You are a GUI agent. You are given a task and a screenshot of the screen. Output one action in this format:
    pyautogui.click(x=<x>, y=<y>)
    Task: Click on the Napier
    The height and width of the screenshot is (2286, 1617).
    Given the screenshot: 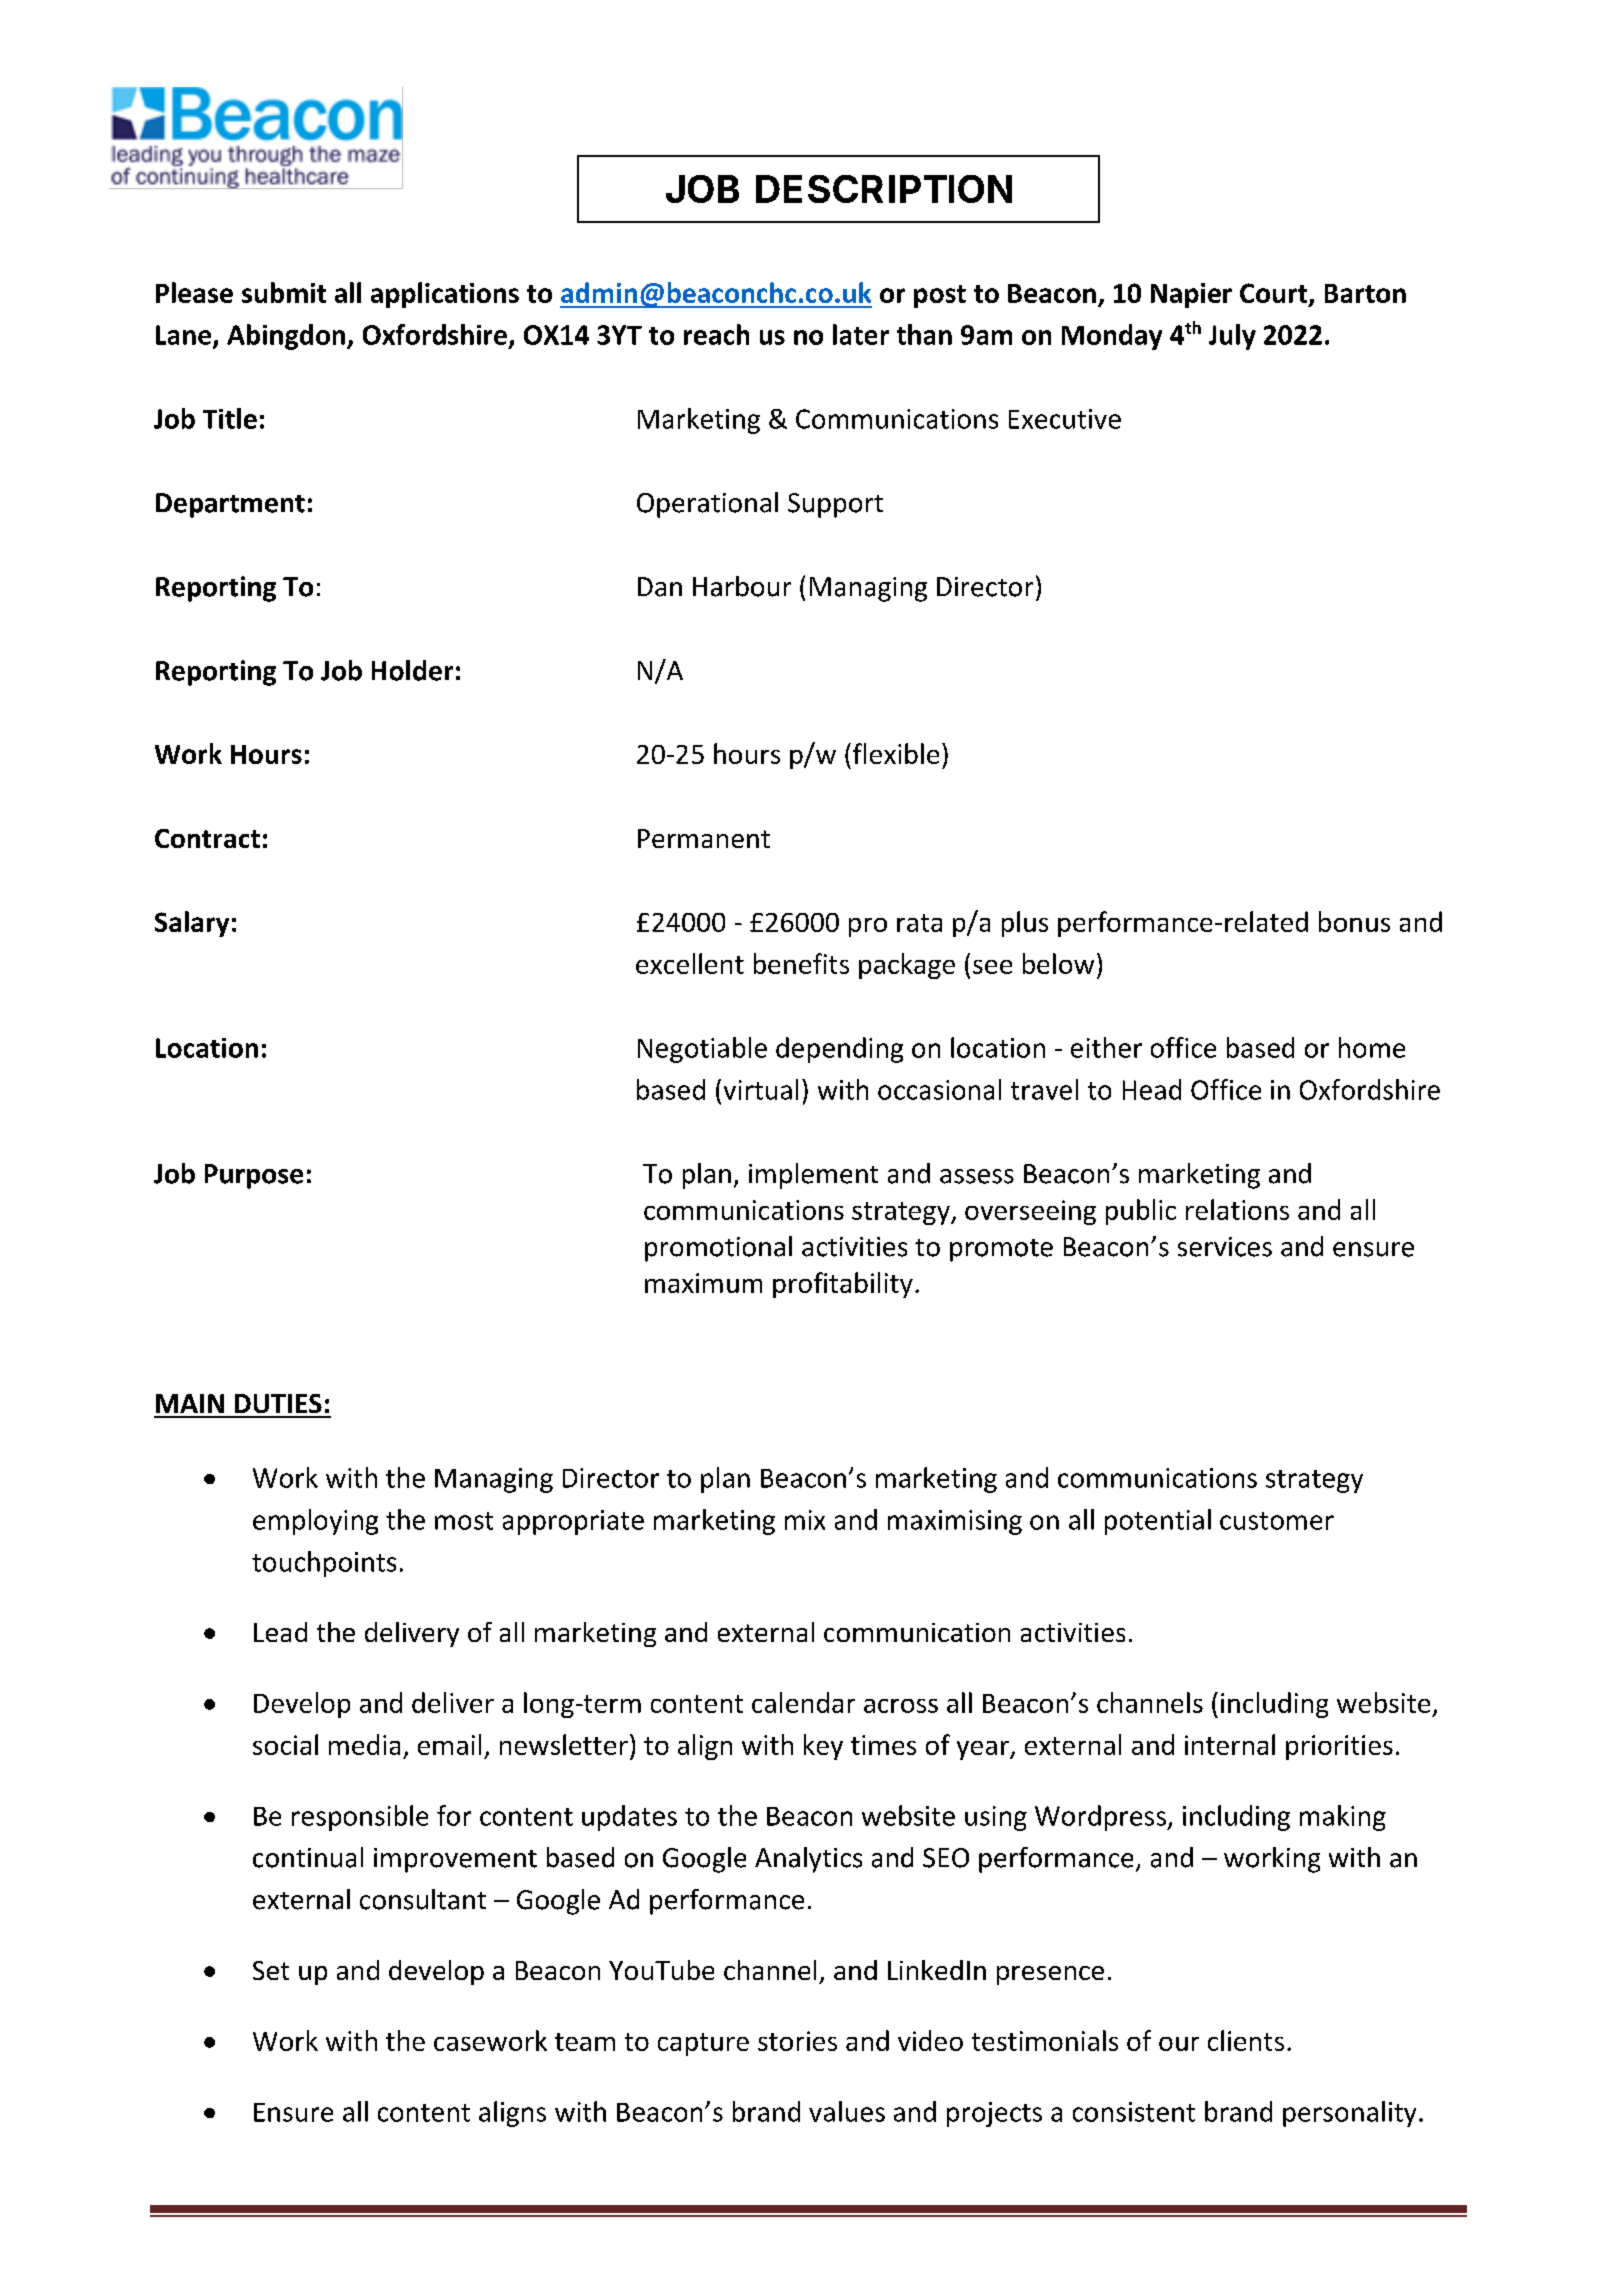 What is the action you would take?
    pyautogui.click(x=1191, y=295)
